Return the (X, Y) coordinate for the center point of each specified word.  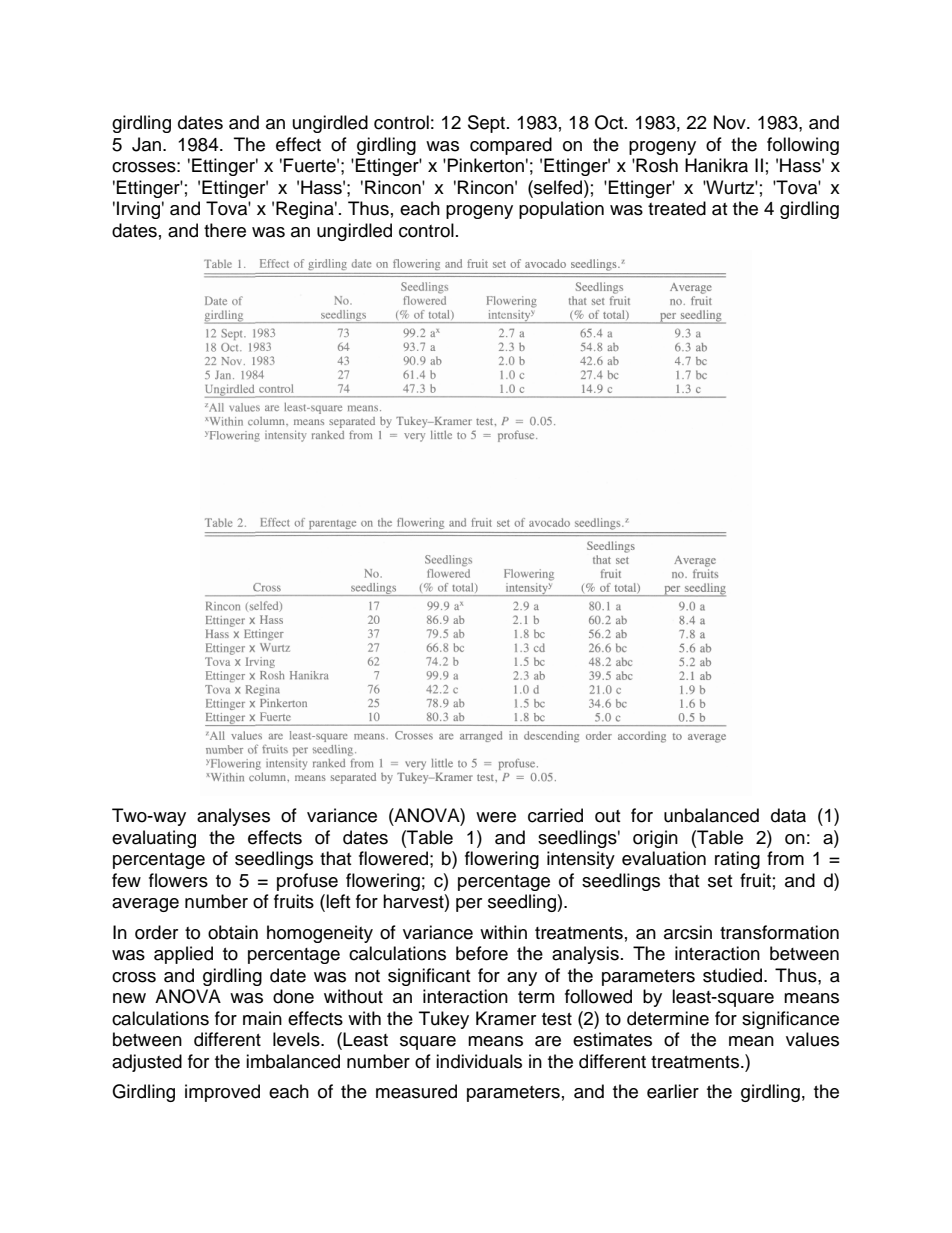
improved (222, 1093)
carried (555, 815)
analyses (233, 817)
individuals (479, 1061)
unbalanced (711, 815)
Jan (148, 144)
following (803, 146)
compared (511, 146)
